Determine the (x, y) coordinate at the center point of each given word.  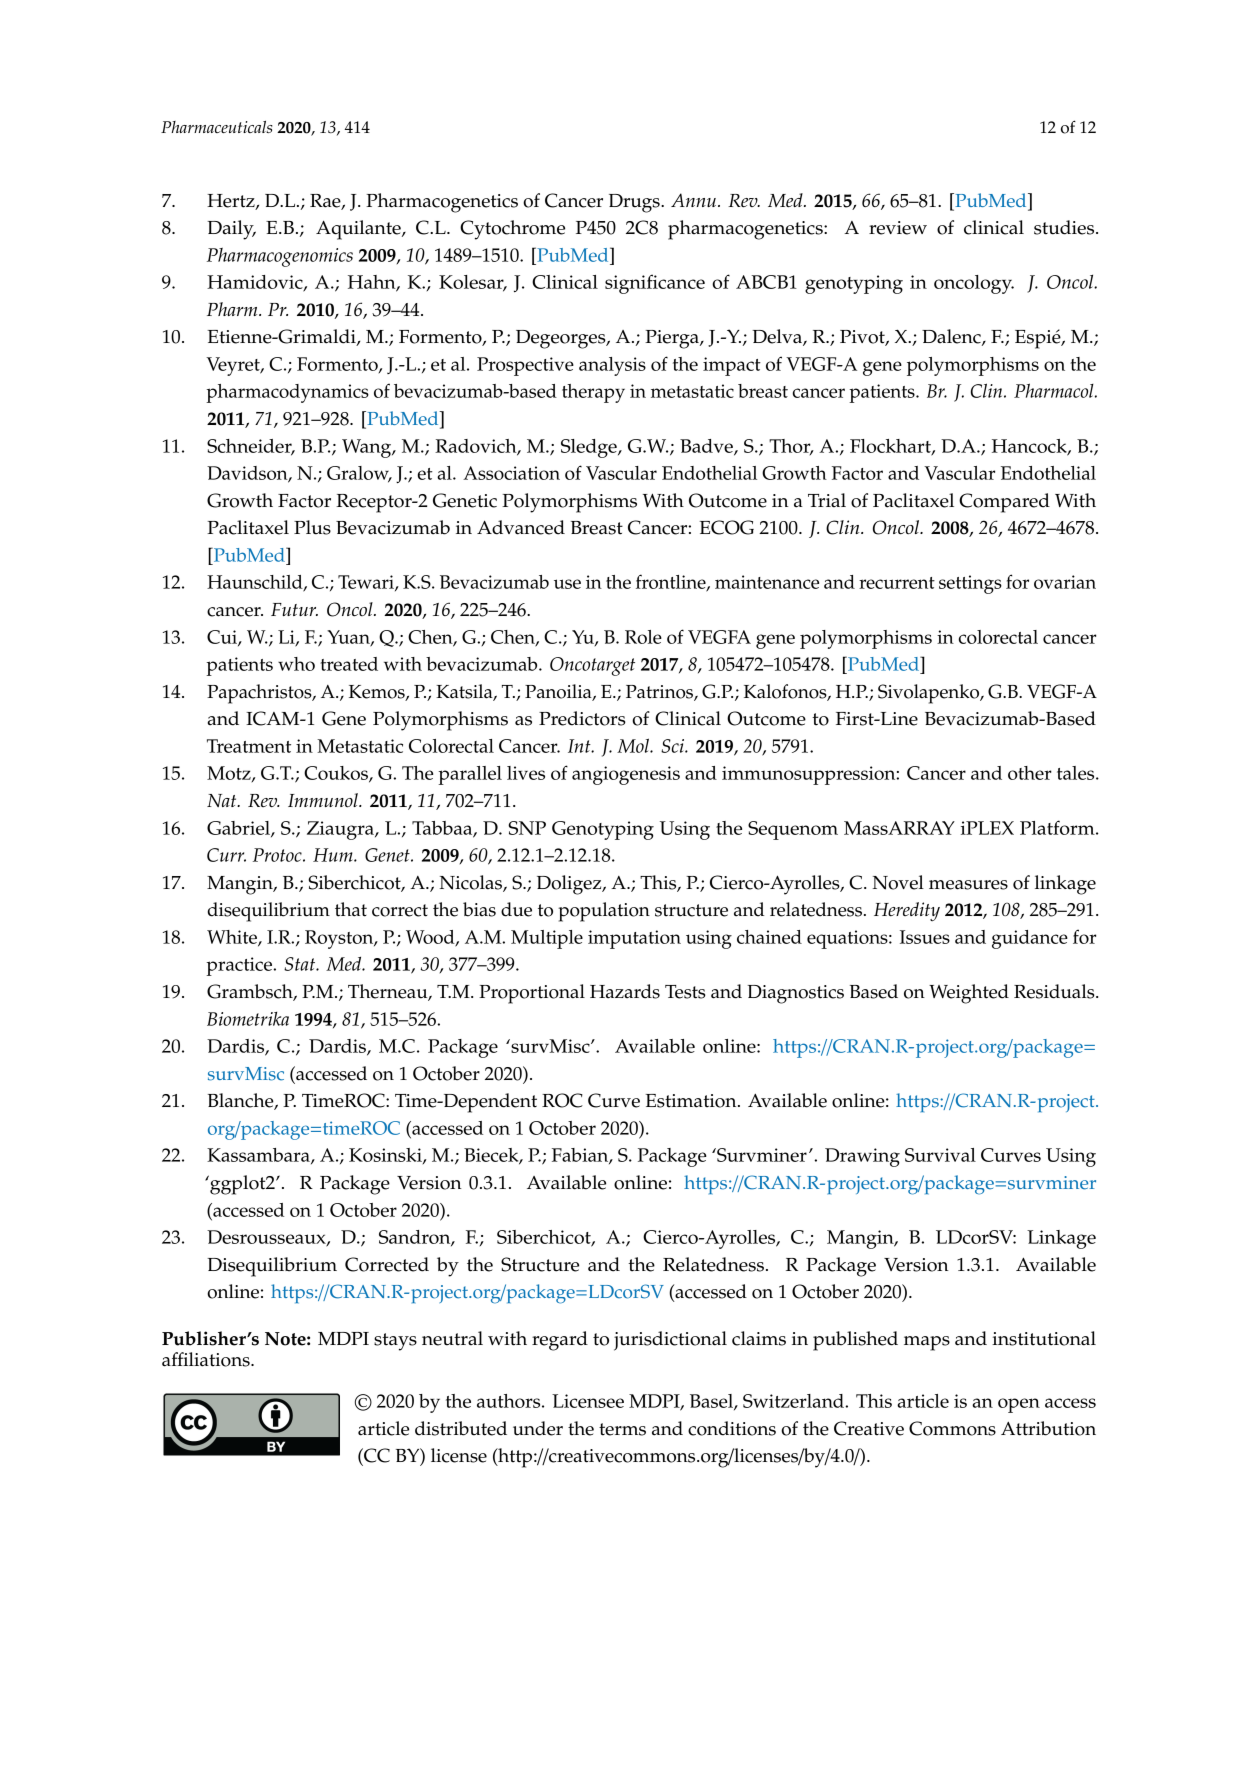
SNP (527, 828)
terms (622, 1429)
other (1030, 773)
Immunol (324, 800)
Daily (231, 230)
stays (395, 1342)
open (1019, 1405)
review (898, 228)
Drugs (635, 203)
